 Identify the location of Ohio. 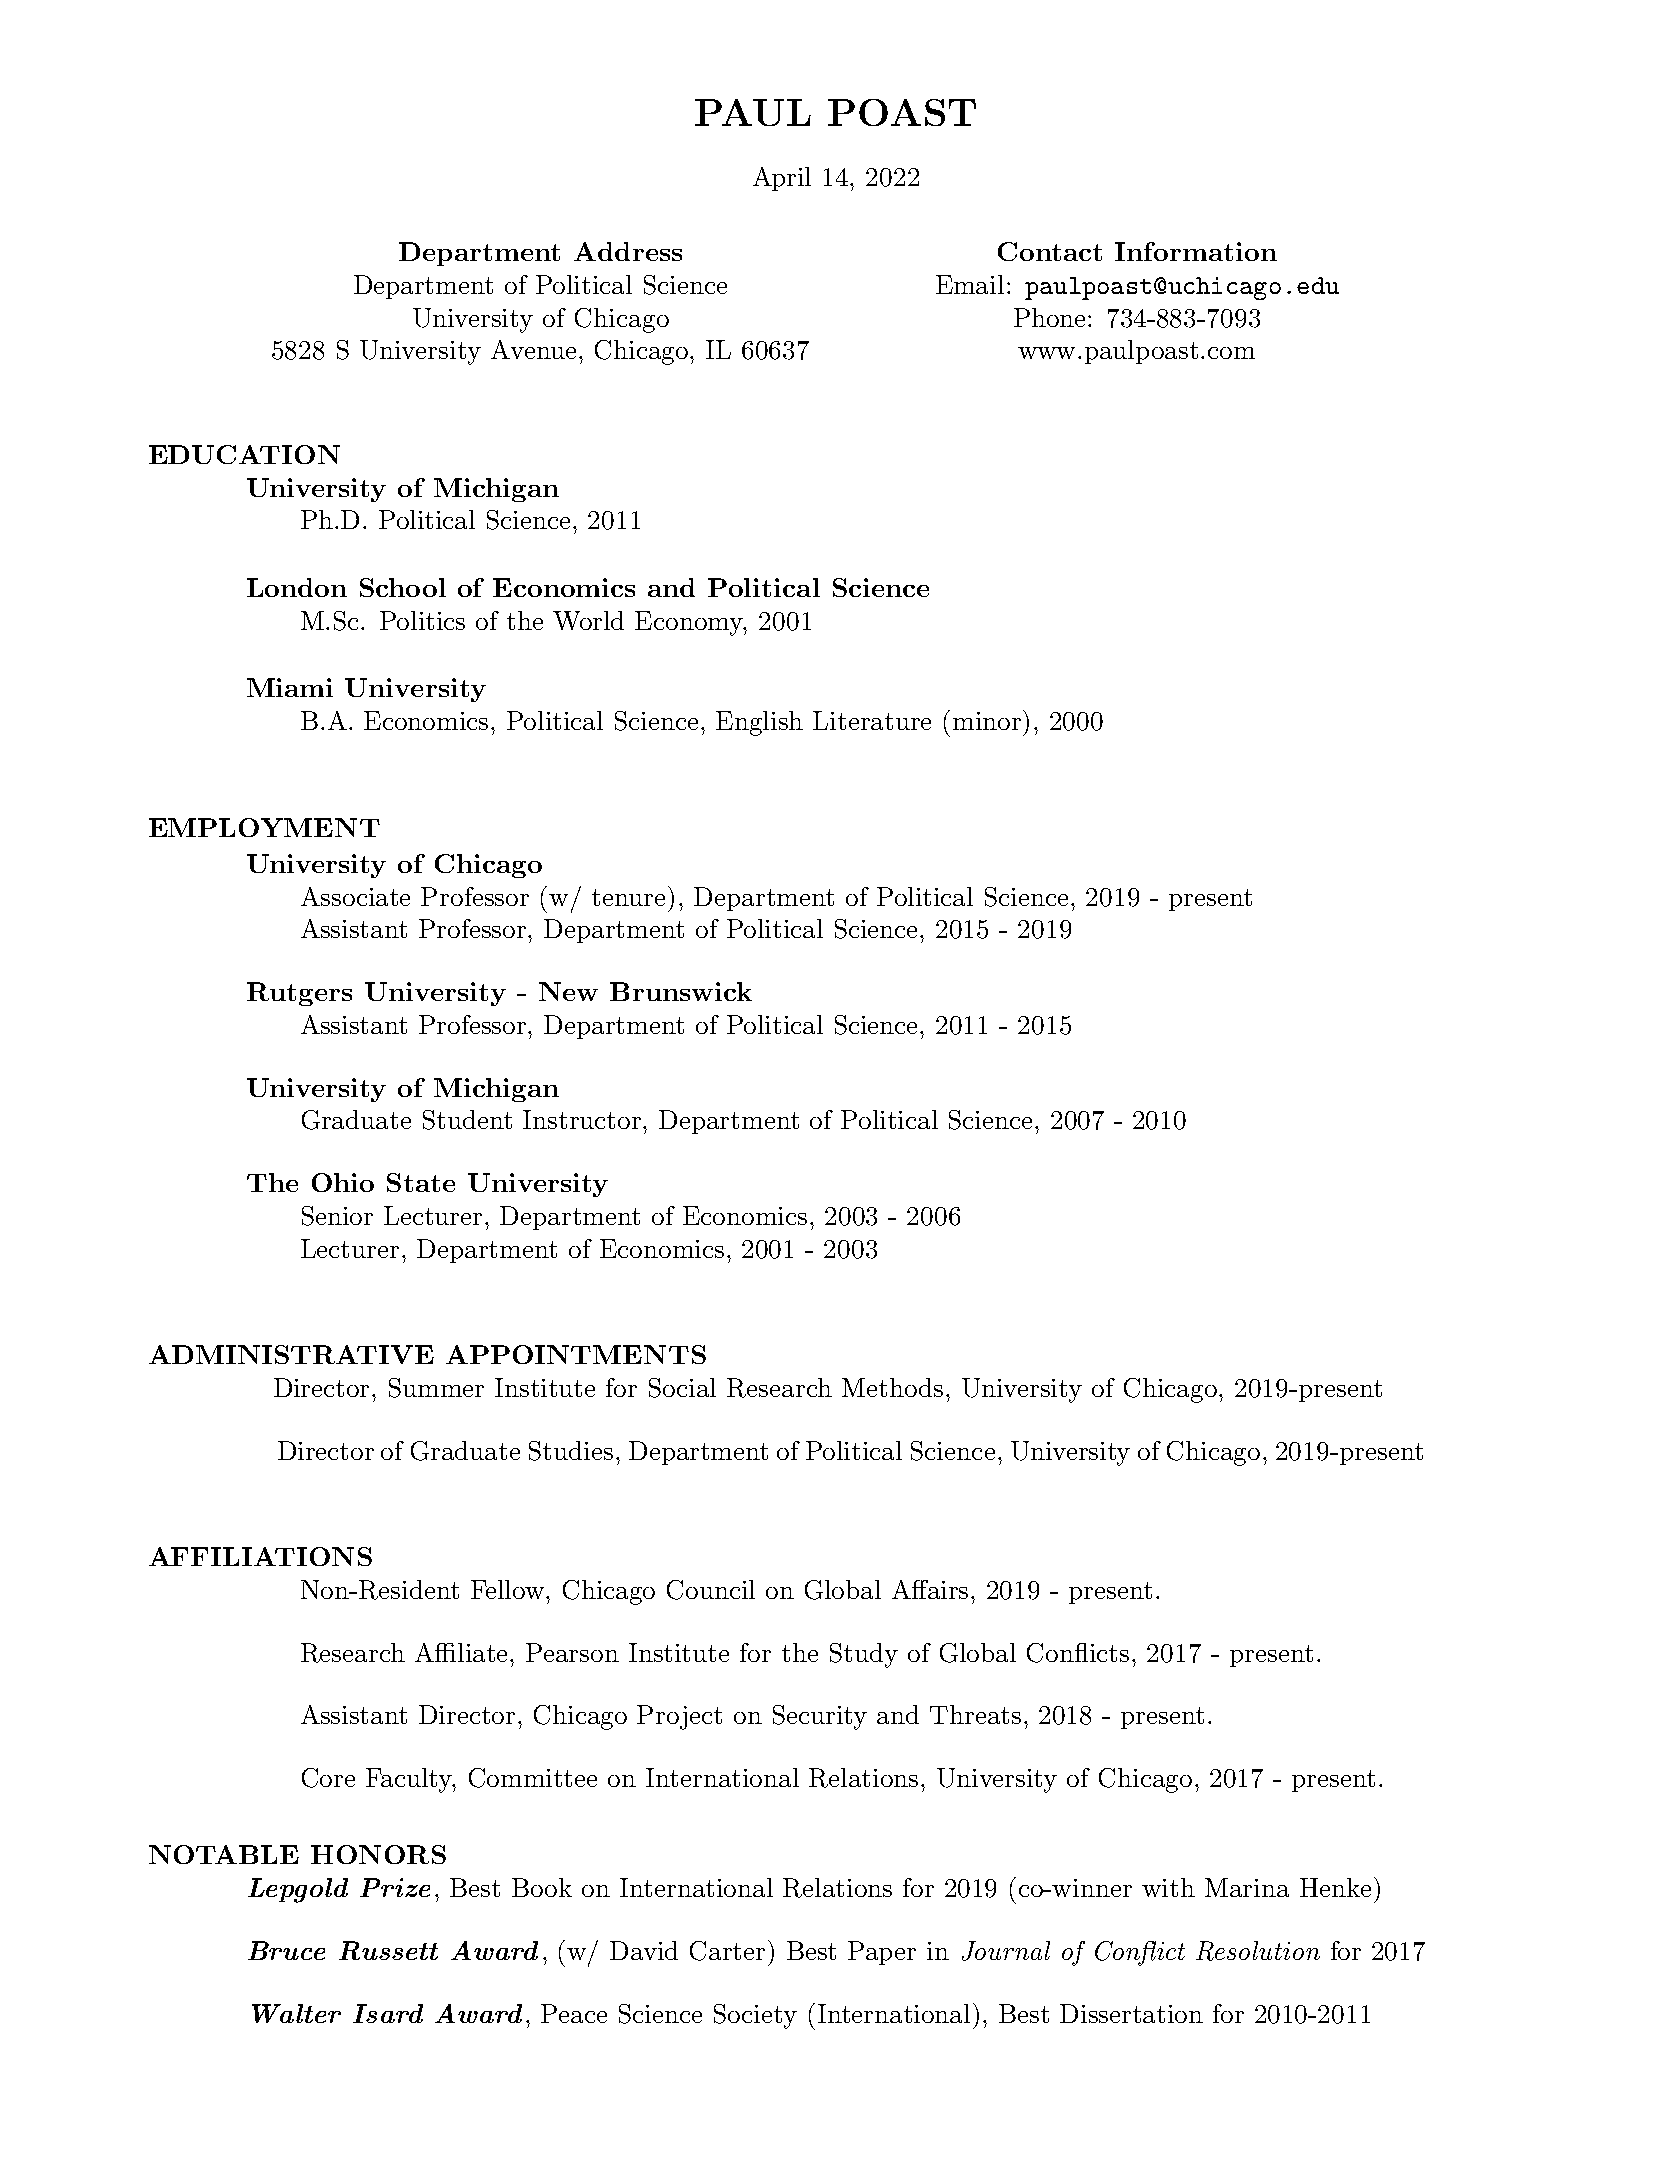
(343, 1182).
